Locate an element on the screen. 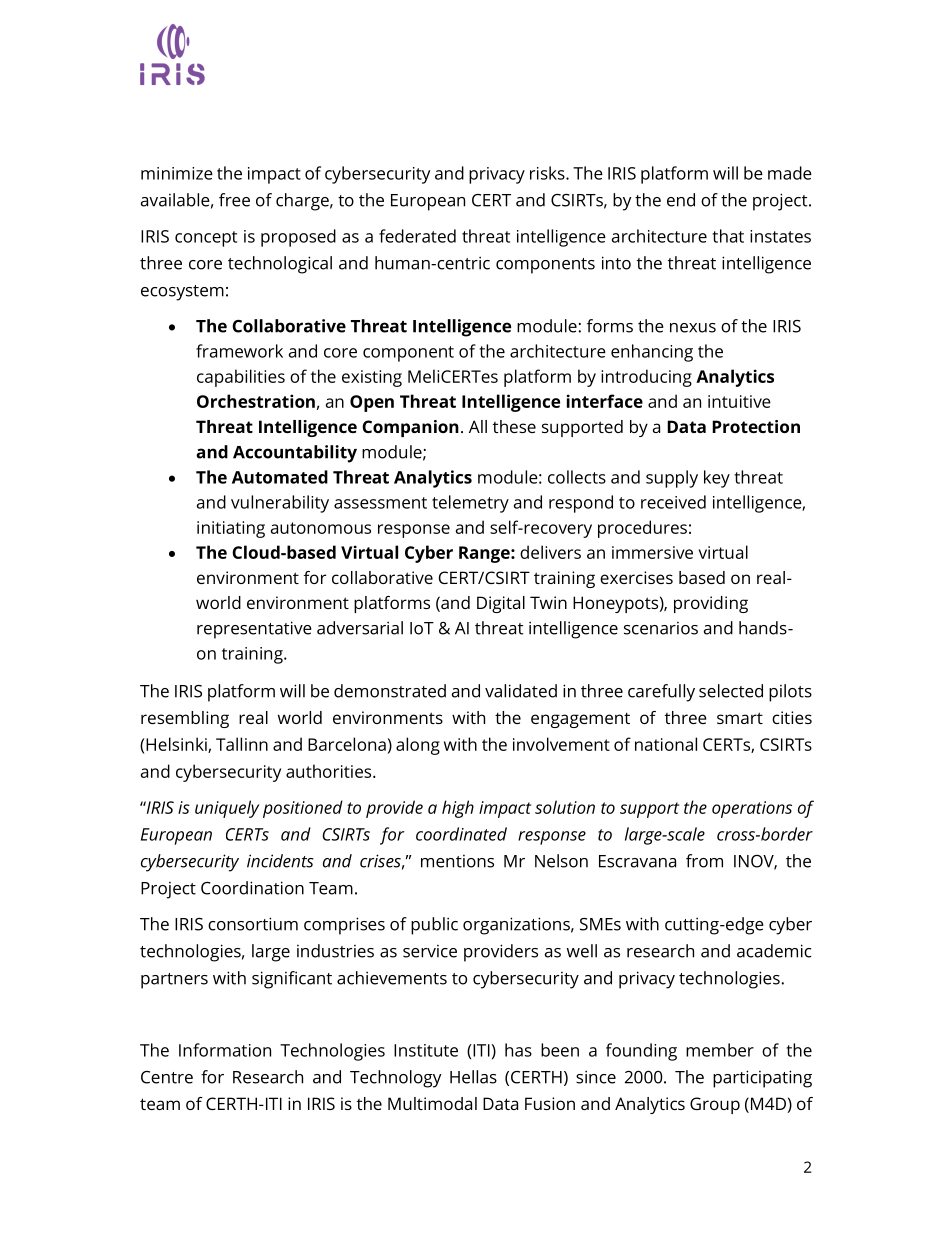  smart is located at coordinates (740, 718).
